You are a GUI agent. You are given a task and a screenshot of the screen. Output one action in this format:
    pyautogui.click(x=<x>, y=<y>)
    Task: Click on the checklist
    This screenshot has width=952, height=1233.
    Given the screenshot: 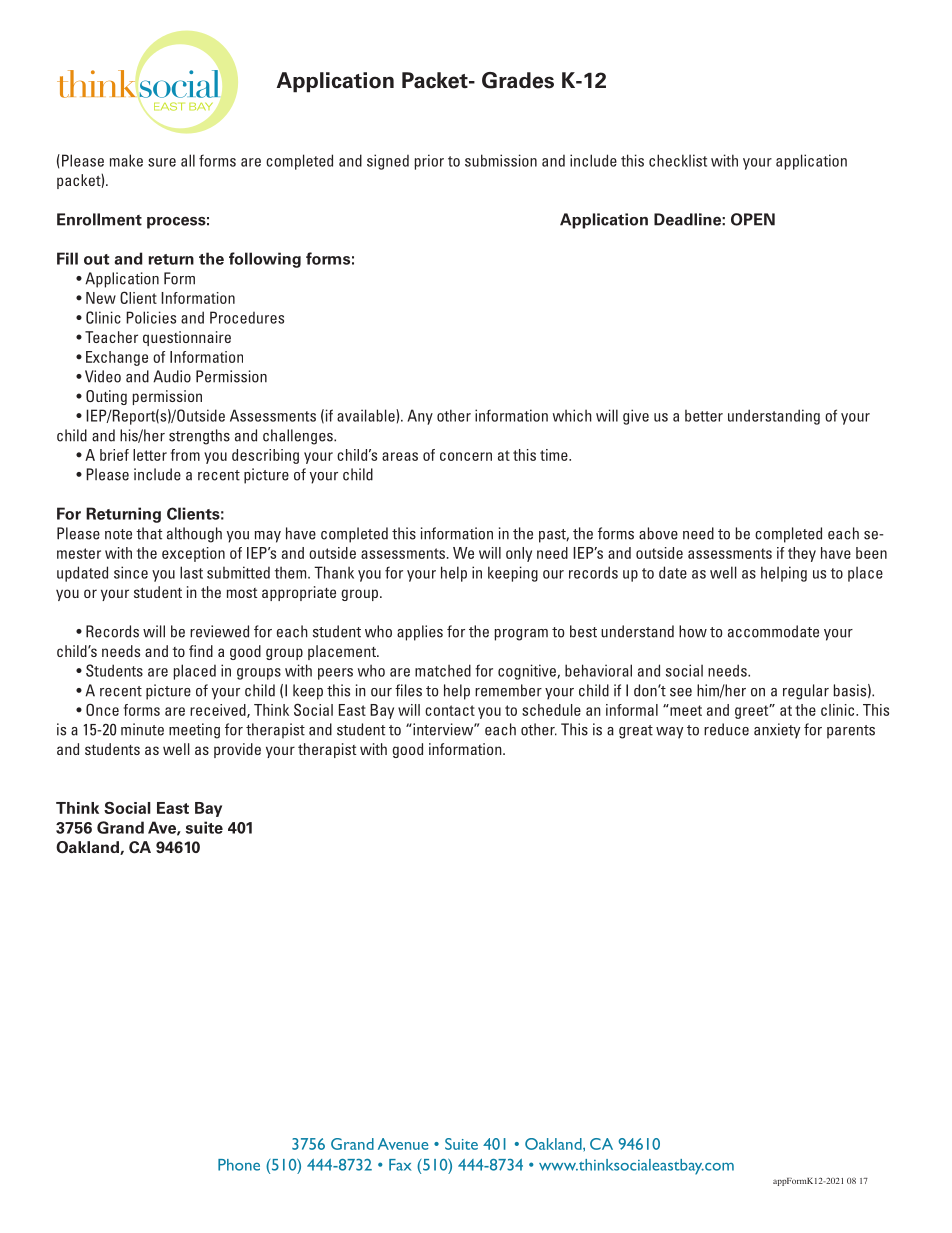 What is the action you would take?
    pyautogui.click(x=678, y=160)
